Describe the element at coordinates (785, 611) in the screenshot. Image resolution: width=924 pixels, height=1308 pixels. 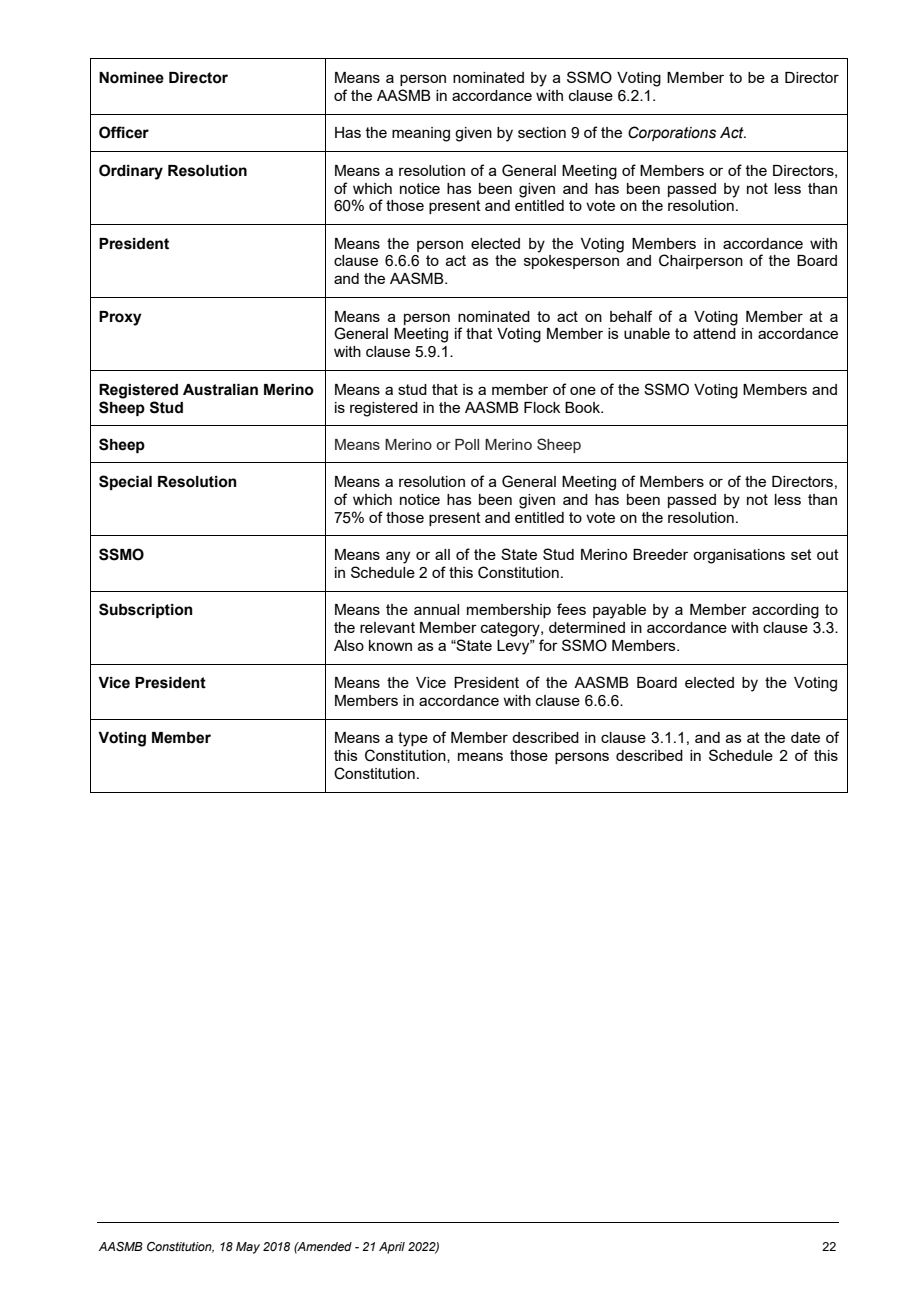
I see `according` at that location.
